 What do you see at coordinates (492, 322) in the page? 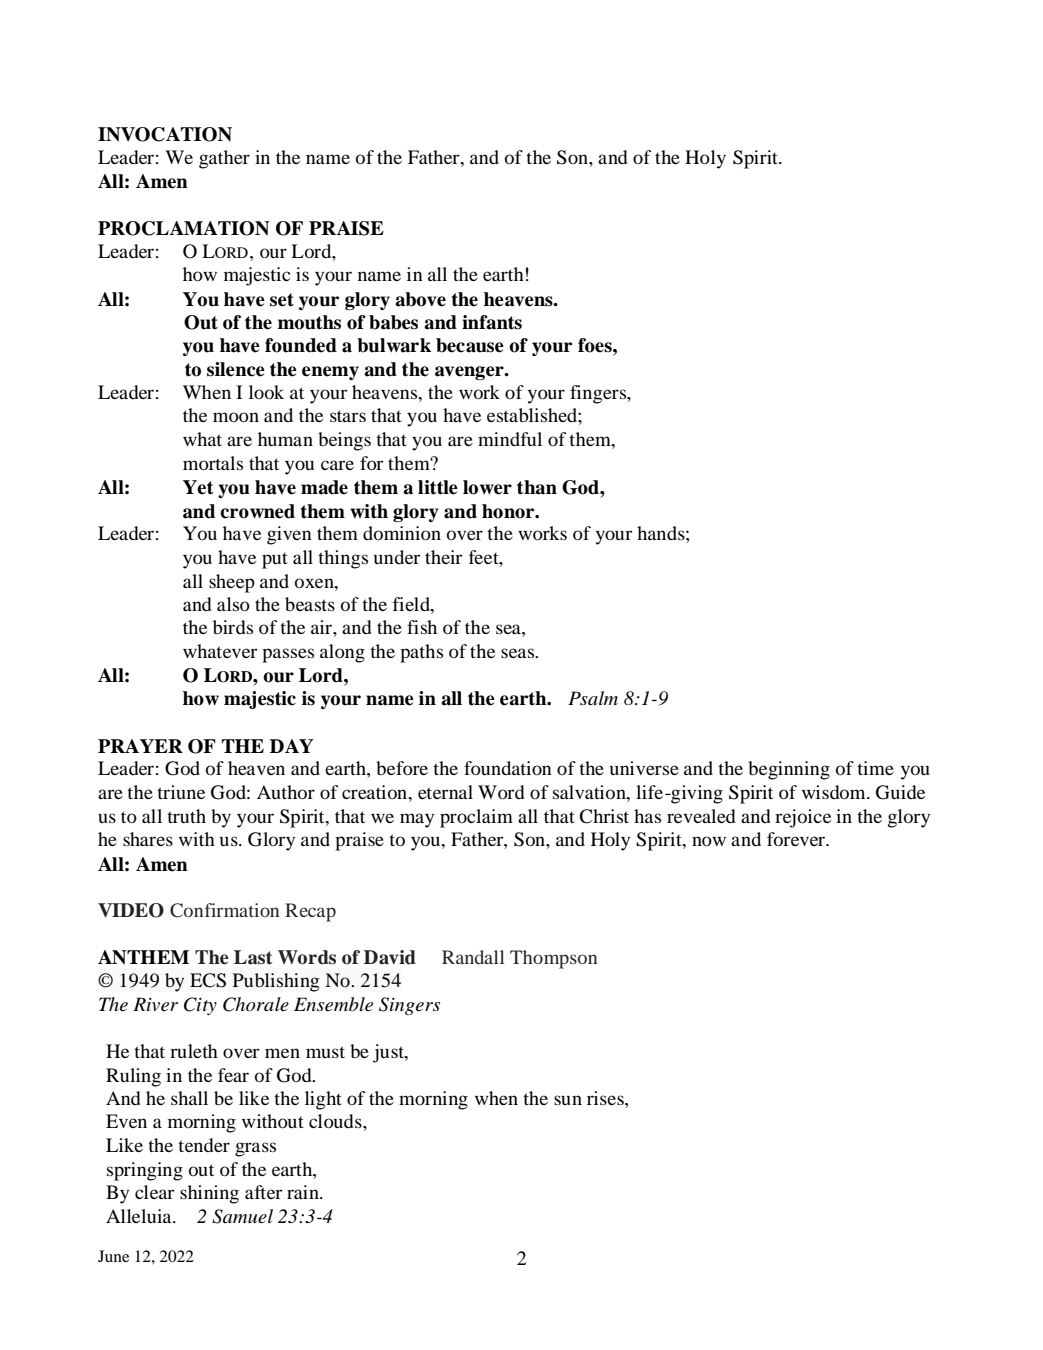
I see `infants` at bounding box center [492, 322].
